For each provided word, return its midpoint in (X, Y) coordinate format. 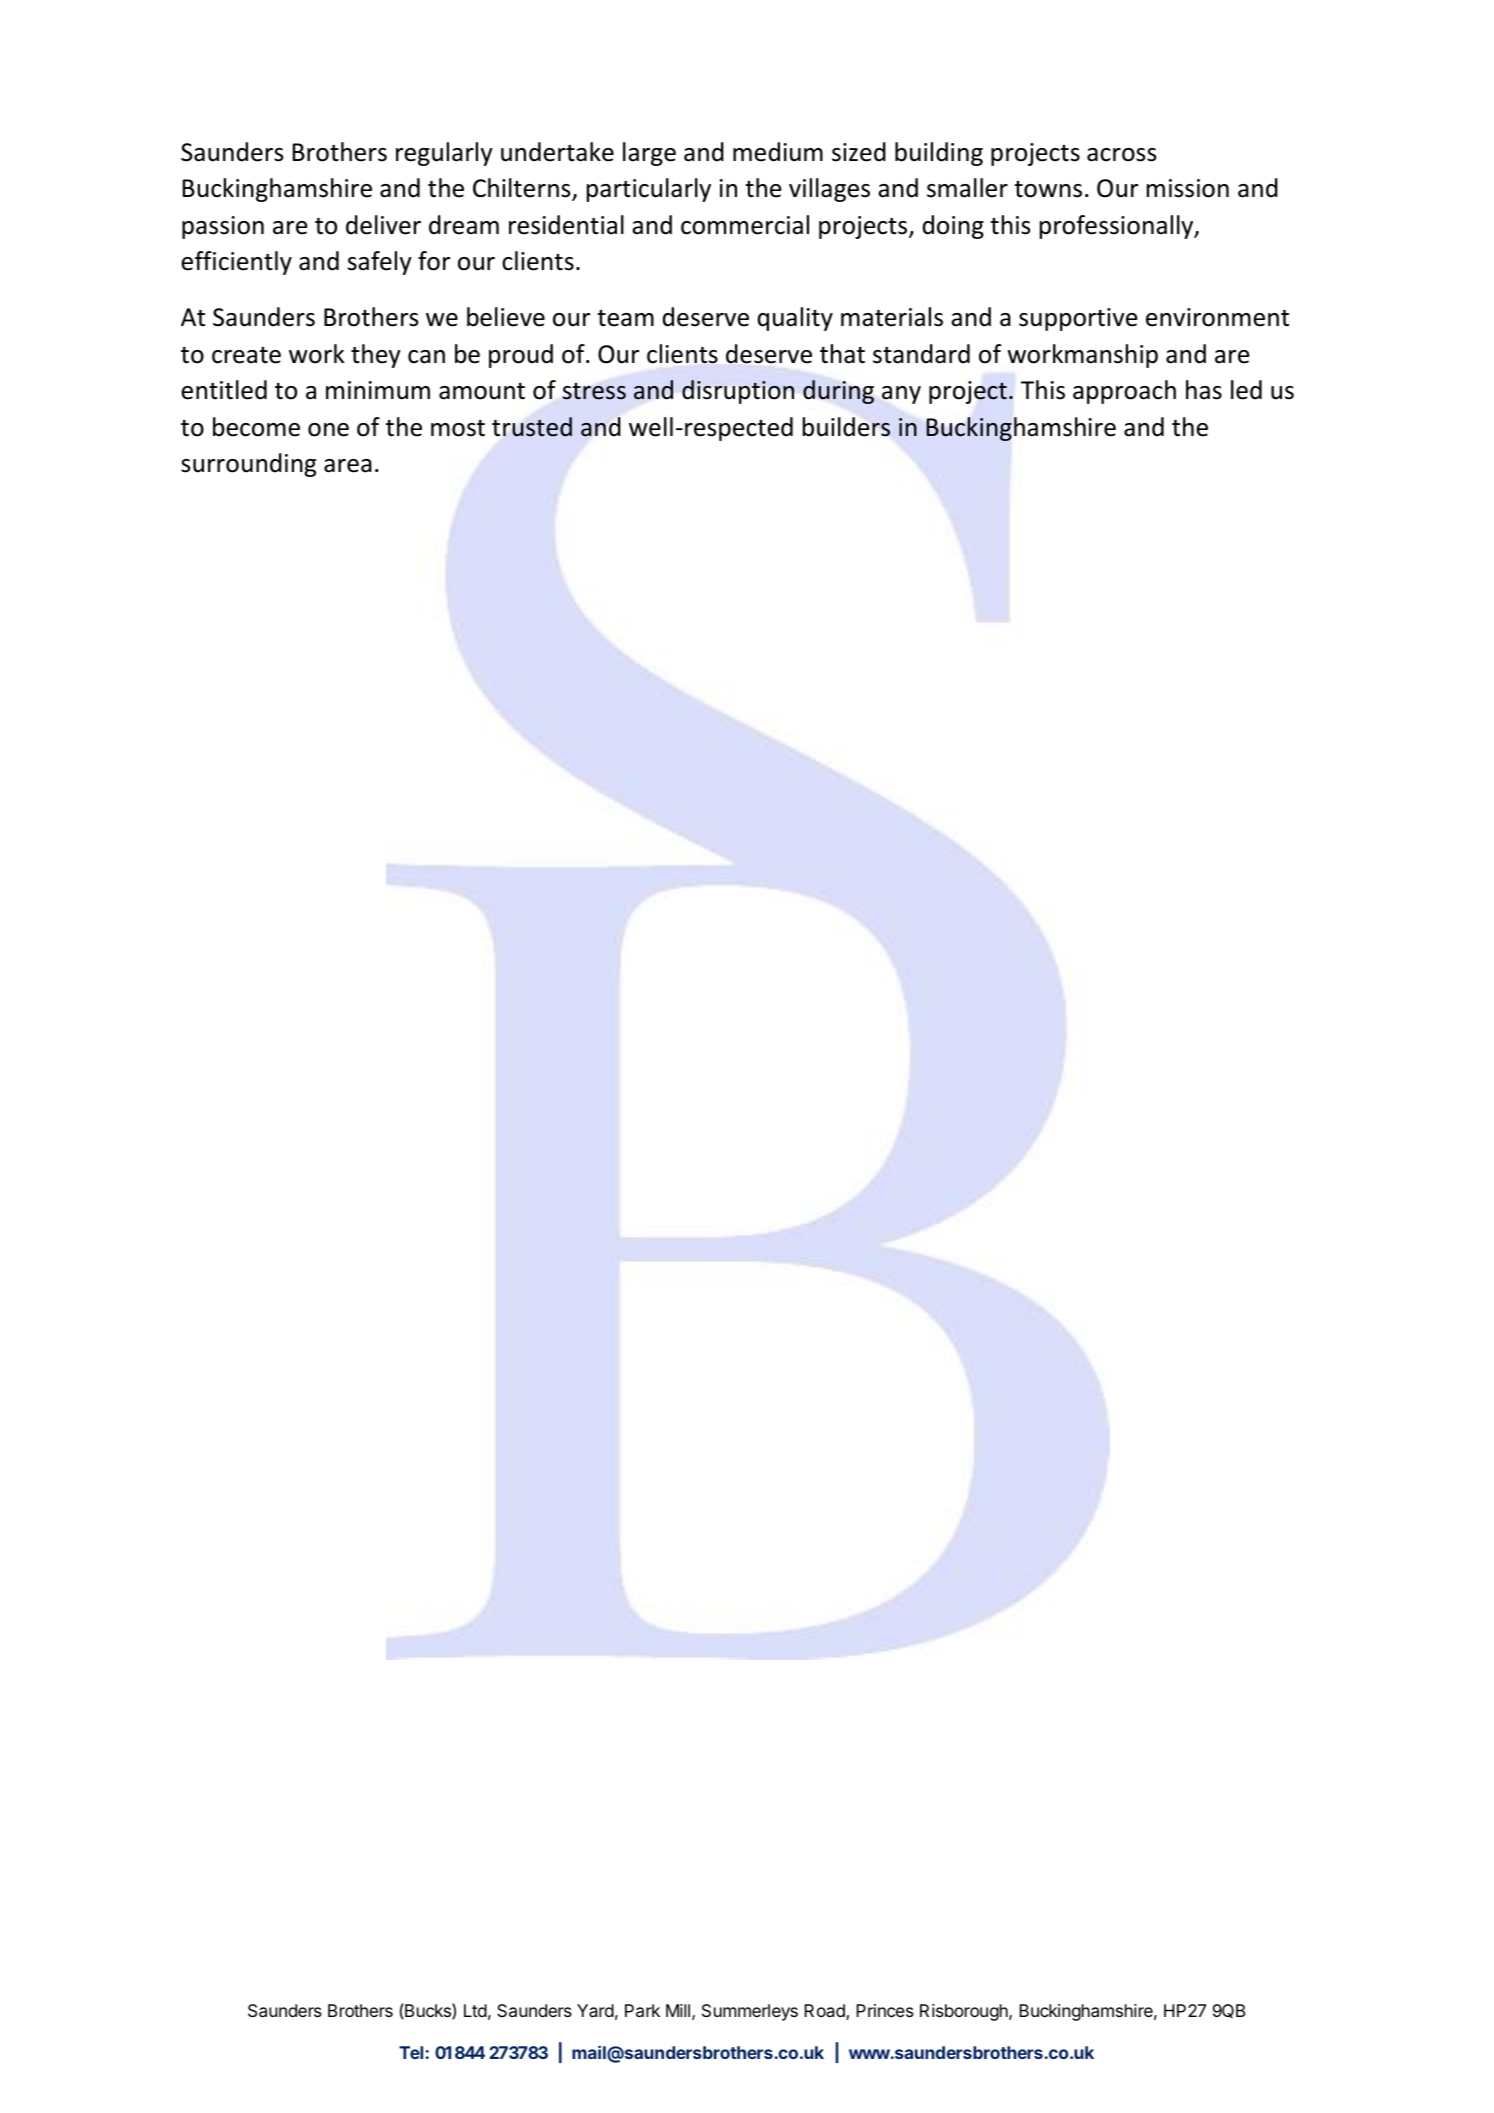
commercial (745, 225)
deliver (383, 225)
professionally (1118, 227)
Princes (885, 2010)
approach (1124, 392)
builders (846, 427)
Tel (411, 2052)
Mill (678, 2010)
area (348, 466)
